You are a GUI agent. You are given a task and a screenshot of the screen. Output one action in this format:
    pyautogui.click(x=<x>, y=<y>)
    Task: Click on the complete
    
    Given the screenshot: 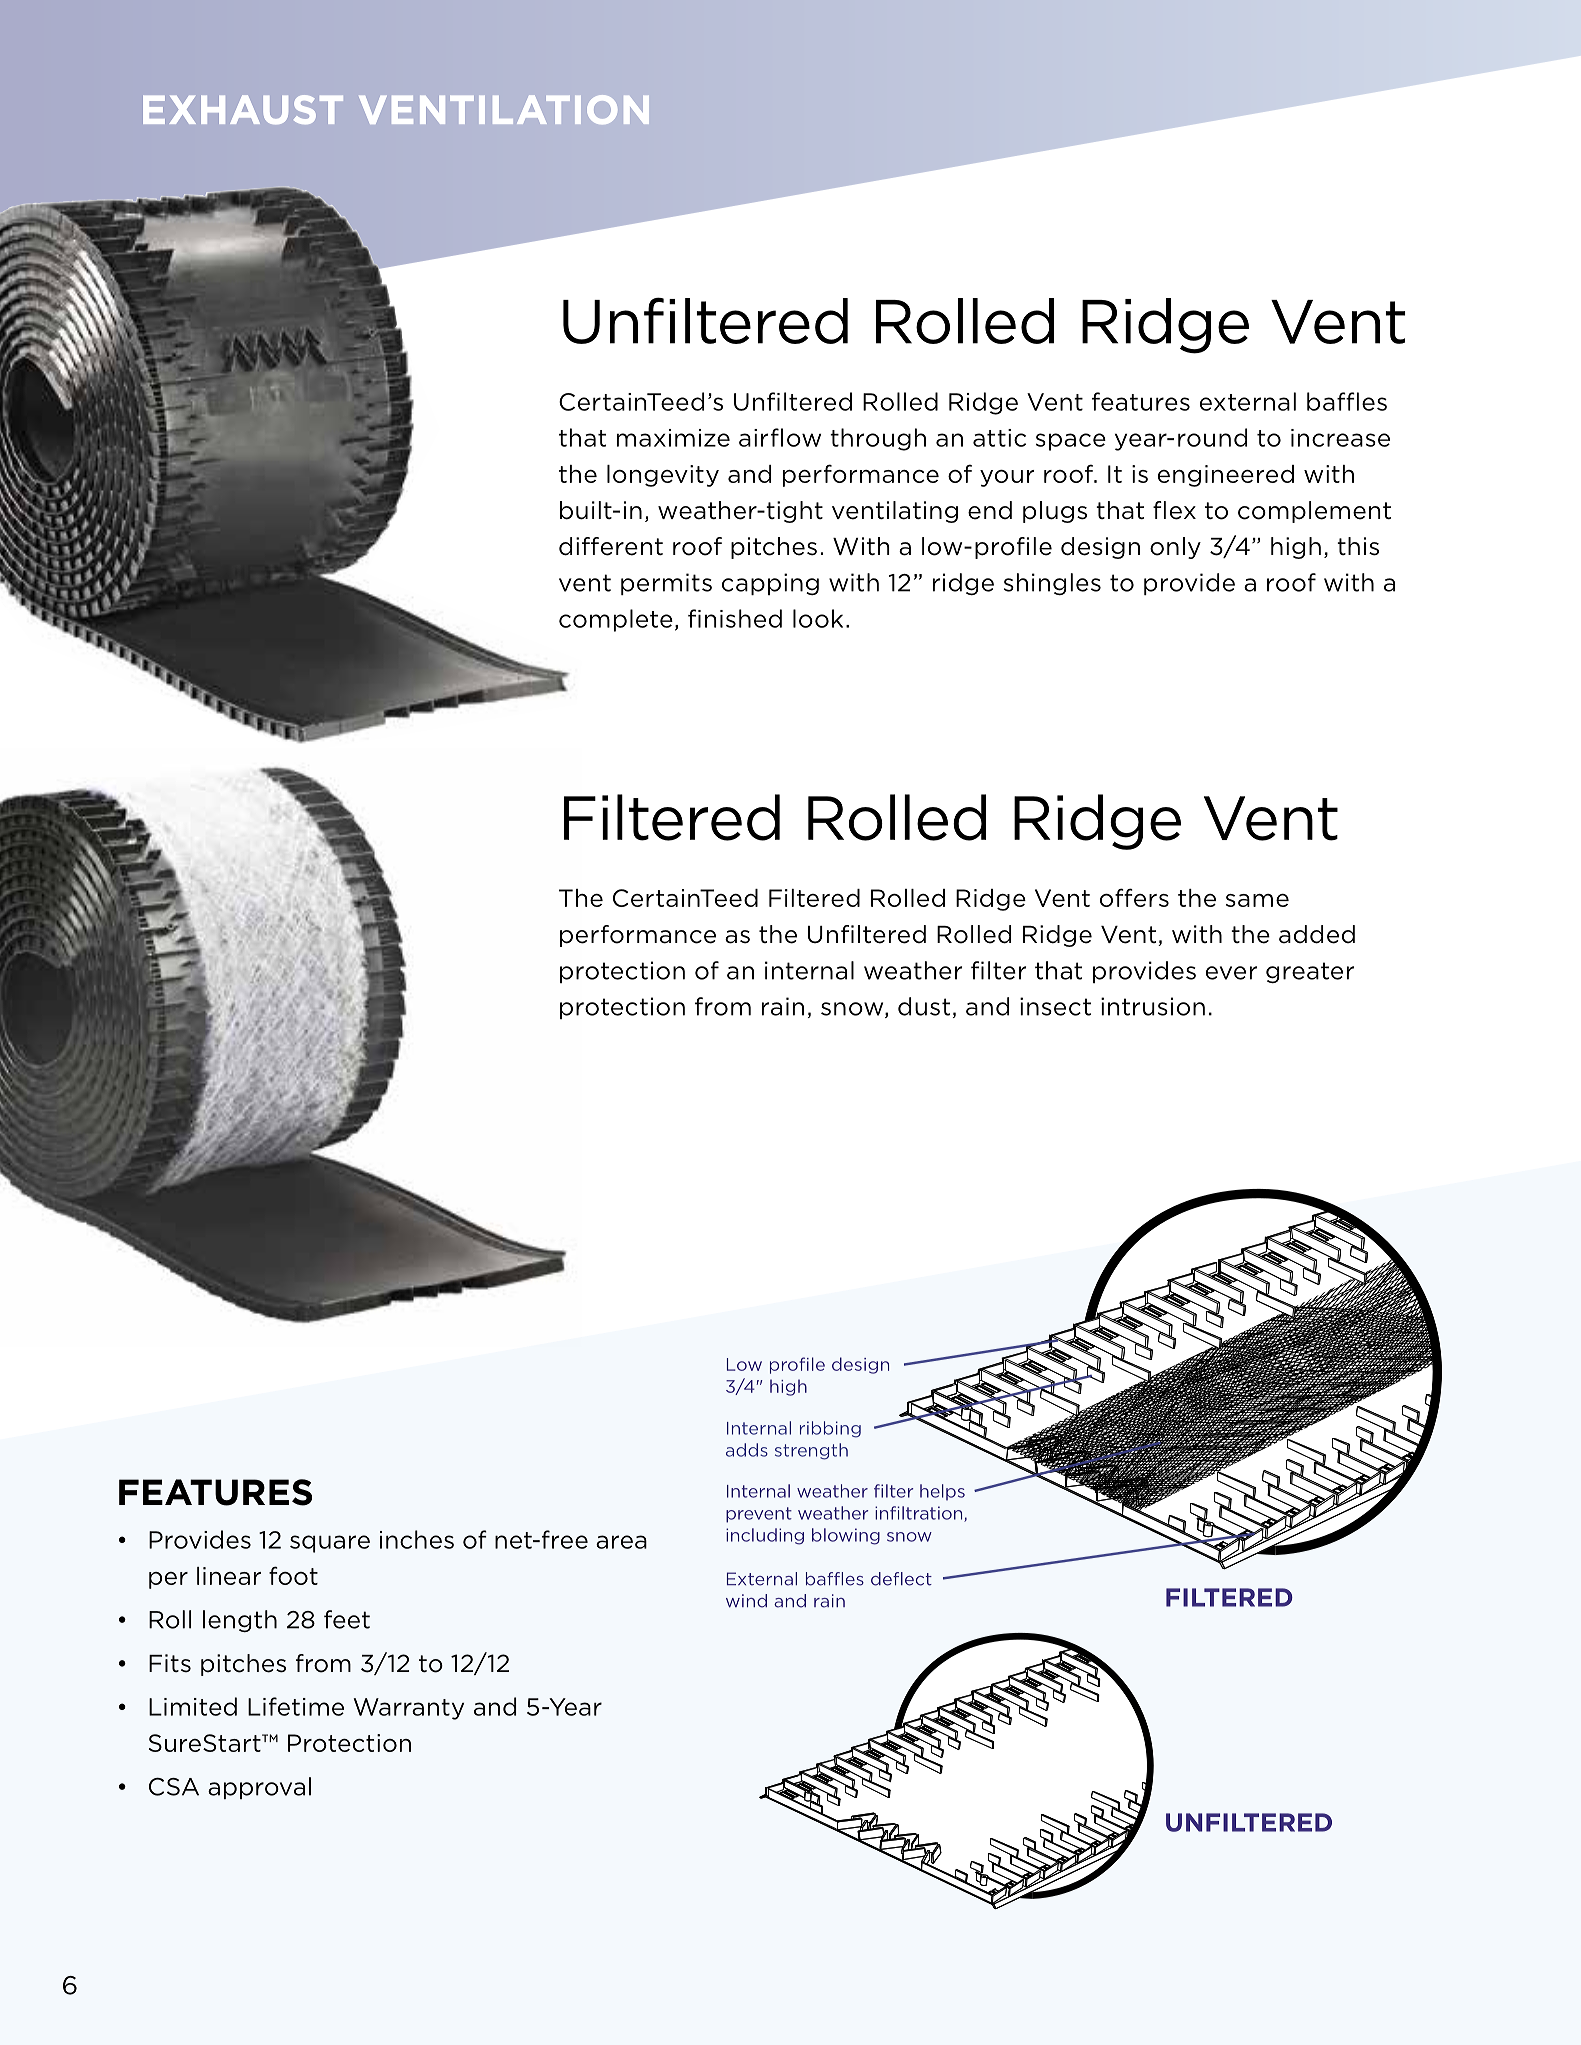 What is the action you would take?
    pyautogui.click(x=616, y=620)
